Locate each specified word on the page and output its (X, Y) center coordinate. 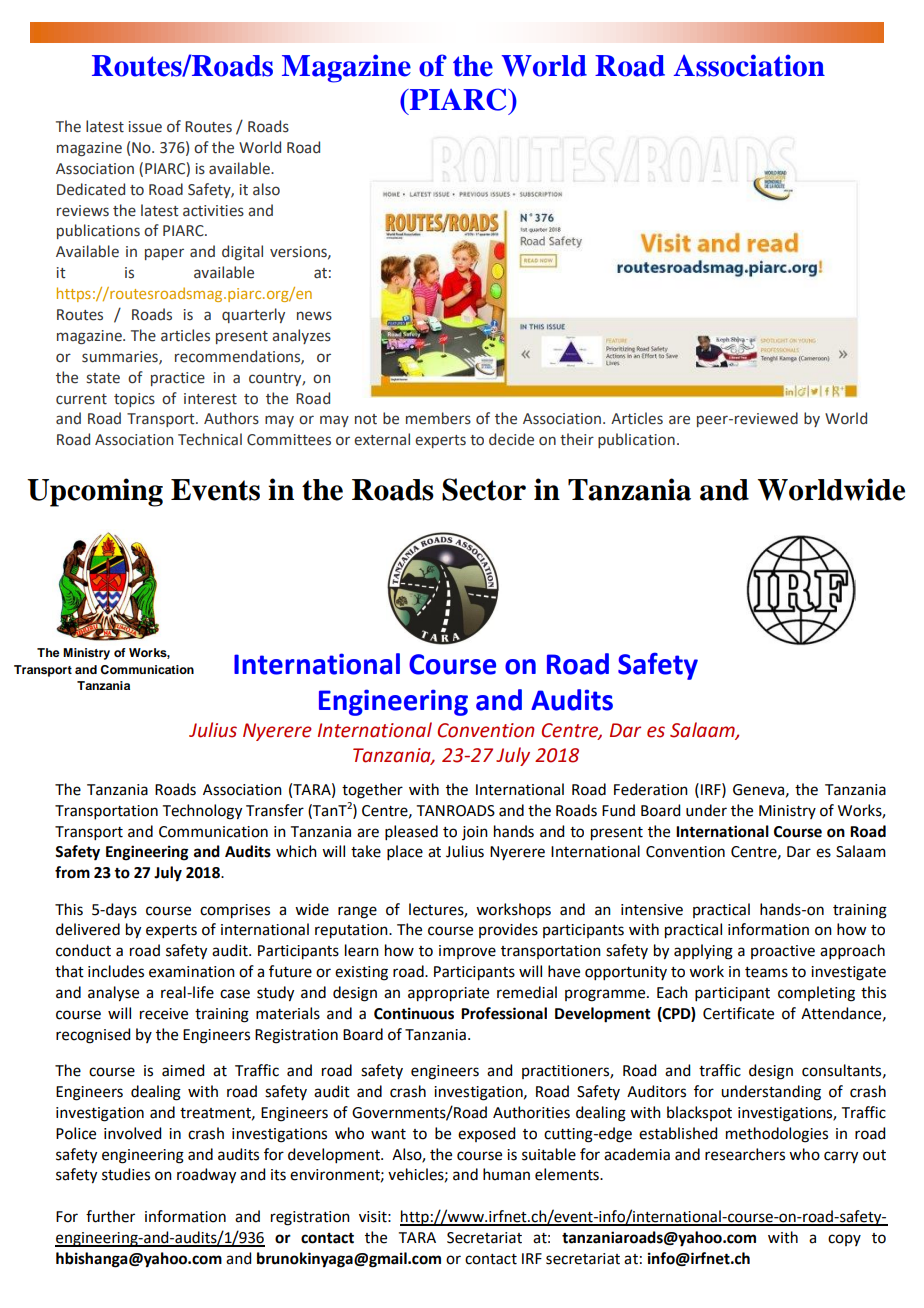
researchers (745, 1154)
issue (145, 127)
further (110, 1216)
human (506, 1174)
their (577, 439)
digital (242, 252)
